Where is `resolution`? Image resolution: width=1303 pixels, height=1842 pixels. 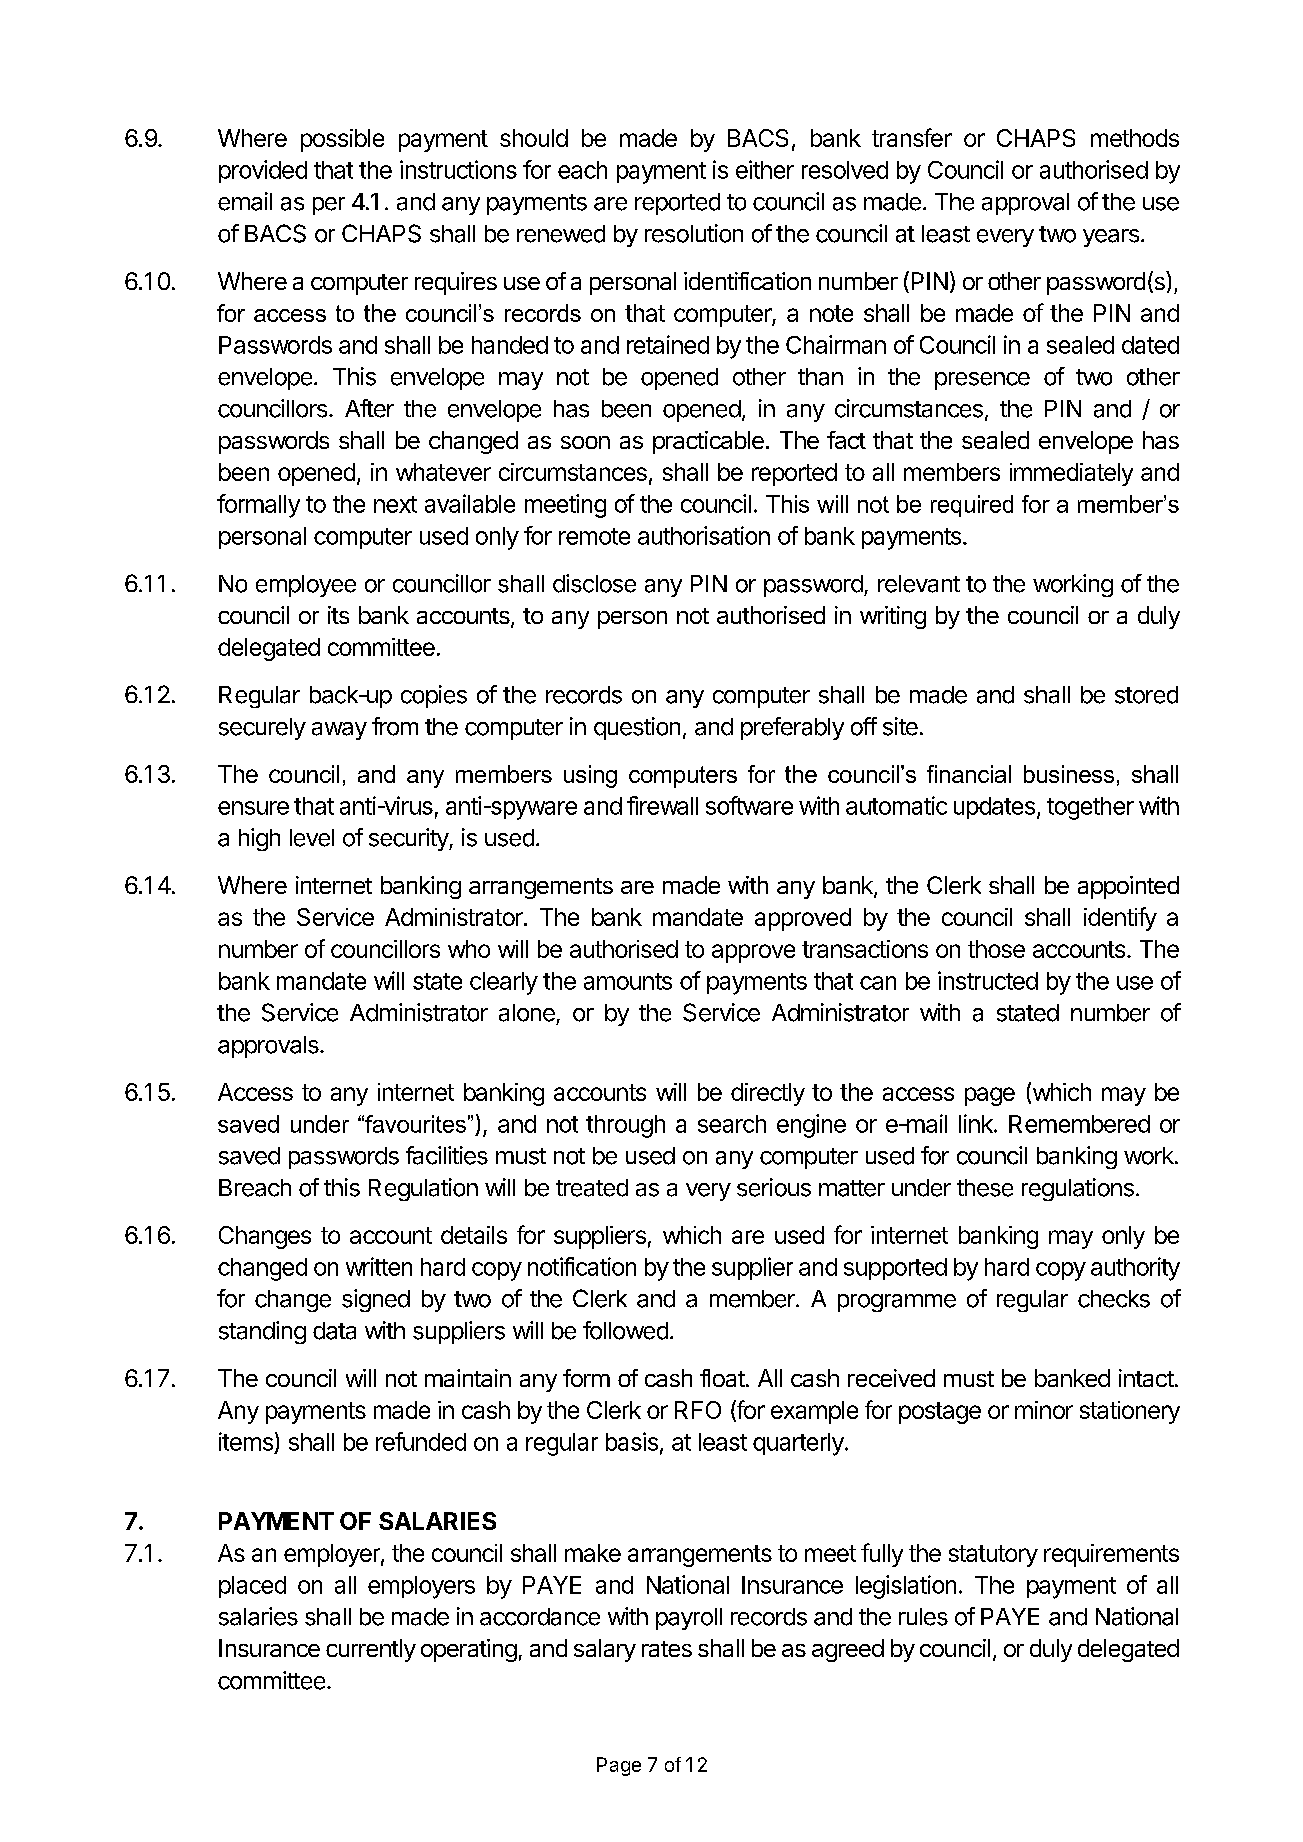
resolution is located at coordinates (694, 233).
